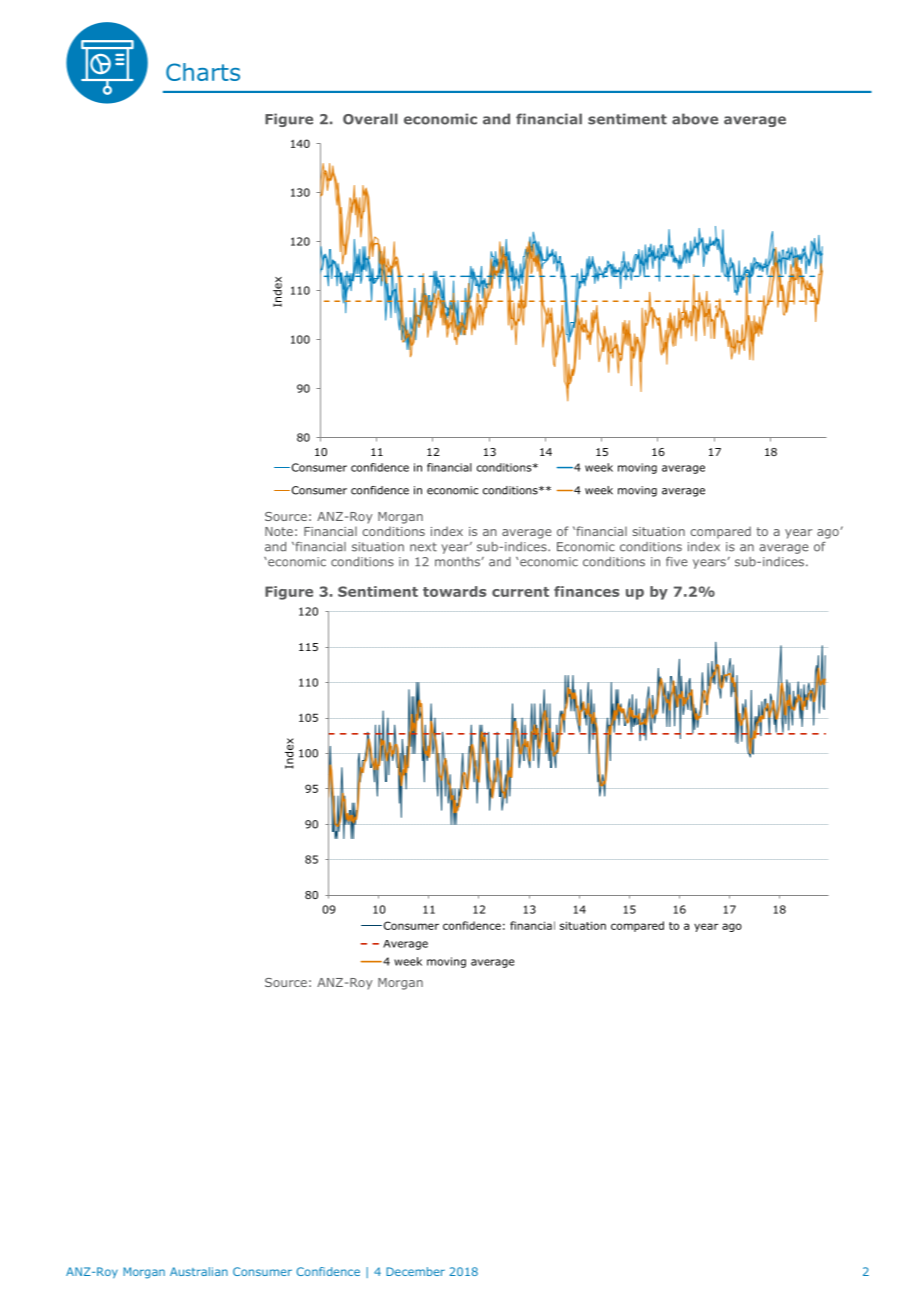 Image resolution: width=924 pixels, height=1308 pixels. What do you see at coordinates (415, 1271) in the screenshot?
I see `December` at bounding box center [415, 1271].
